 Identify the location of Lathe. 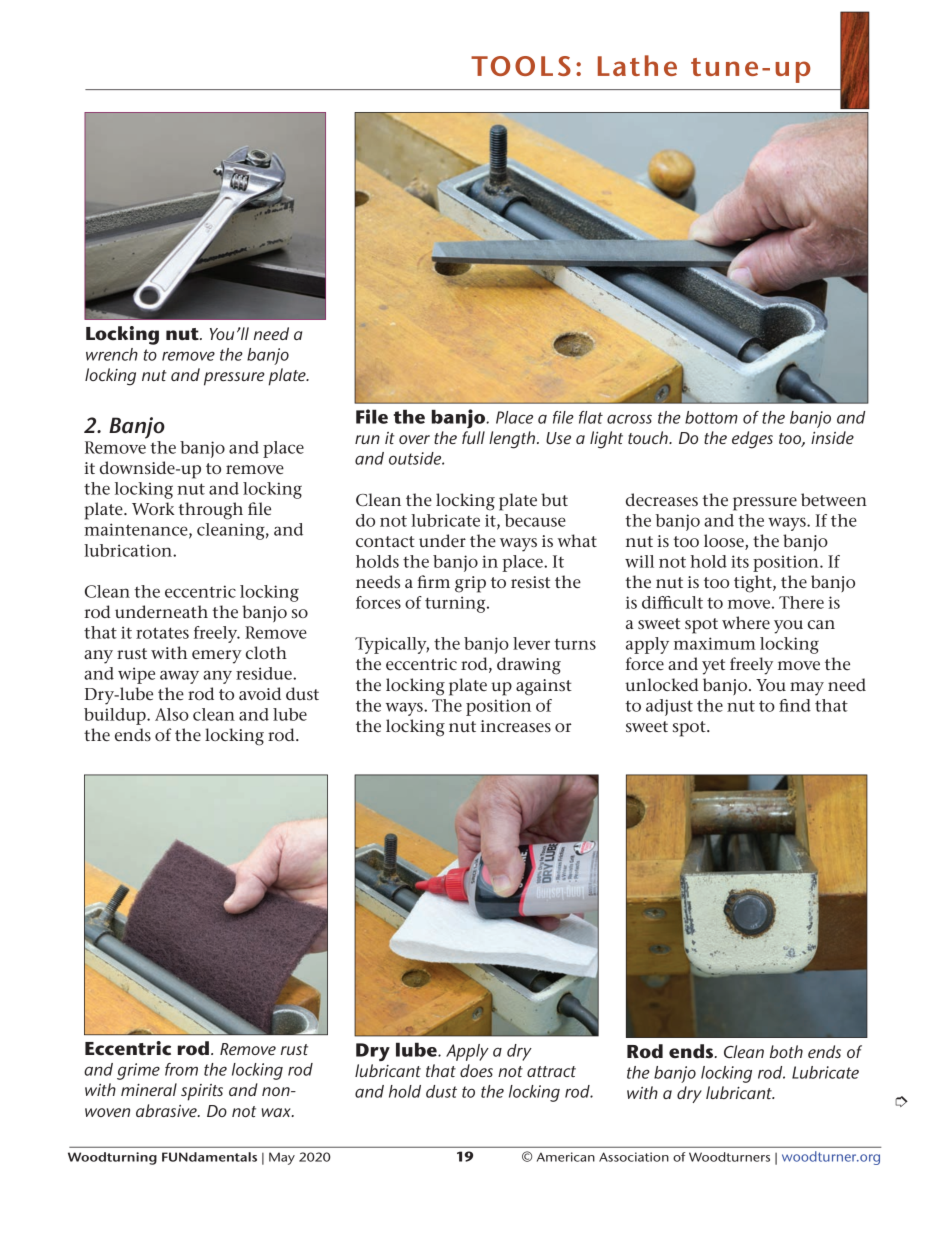
(637, 65).
